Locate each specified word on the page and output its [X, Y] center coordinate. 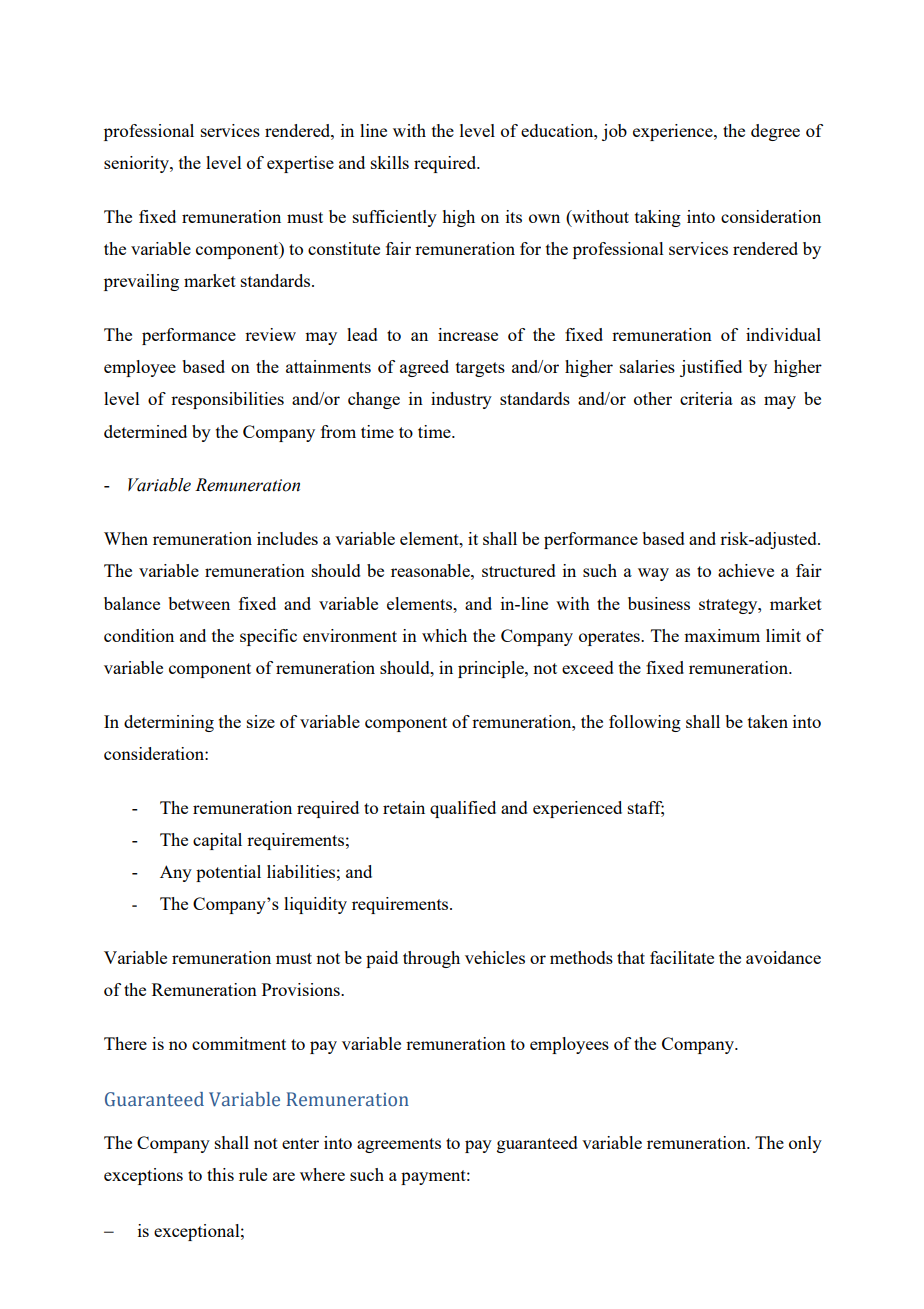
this [220, 1174]
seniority [137, 164]
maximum [722, 635]
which [444, 635]
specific [268, 637]
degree [775, 132]
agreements [399, 1145]
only [805, 1144]
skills [390, 162]
